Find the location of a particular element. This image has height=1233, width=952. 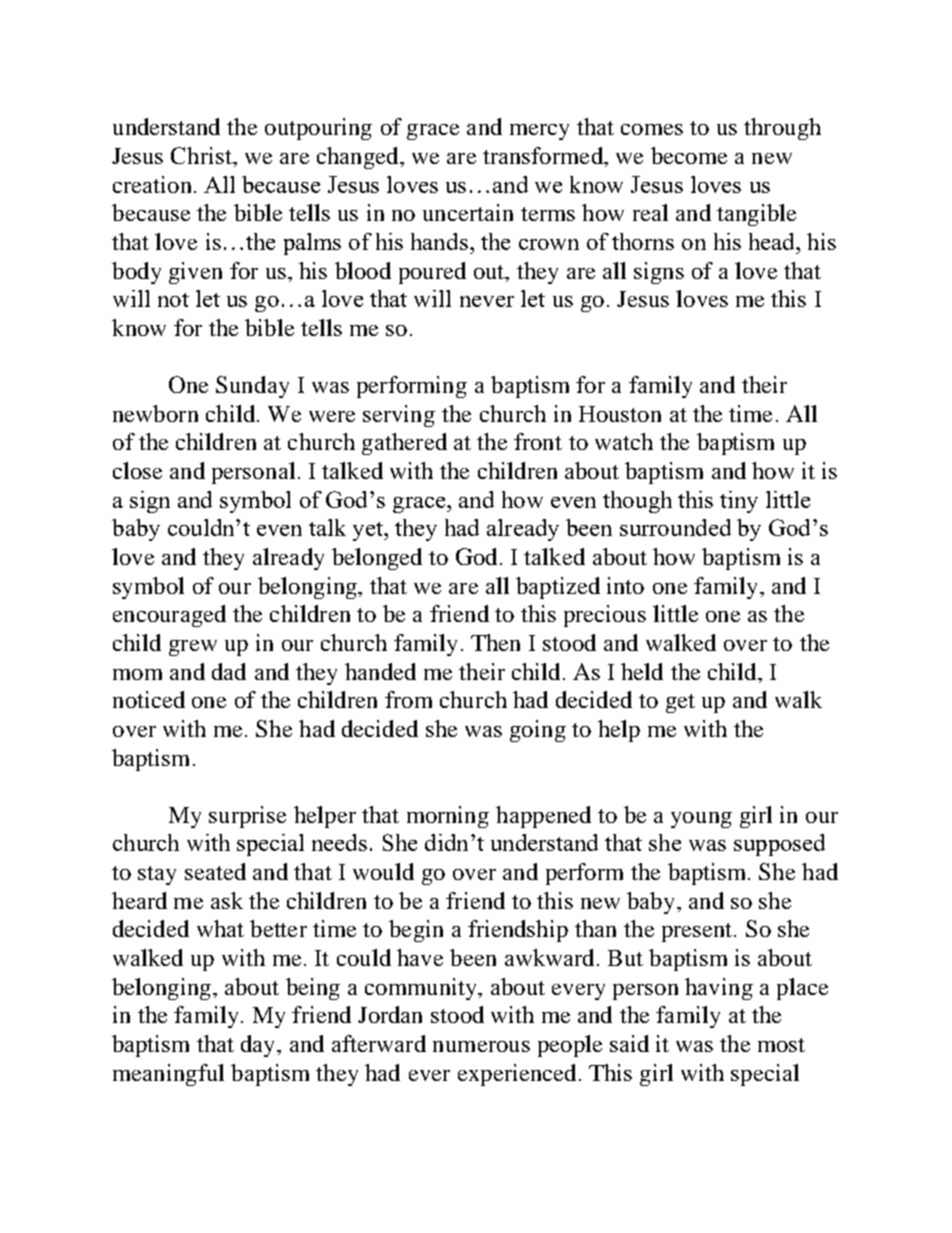

Then is located at coordinates (495, 642).
